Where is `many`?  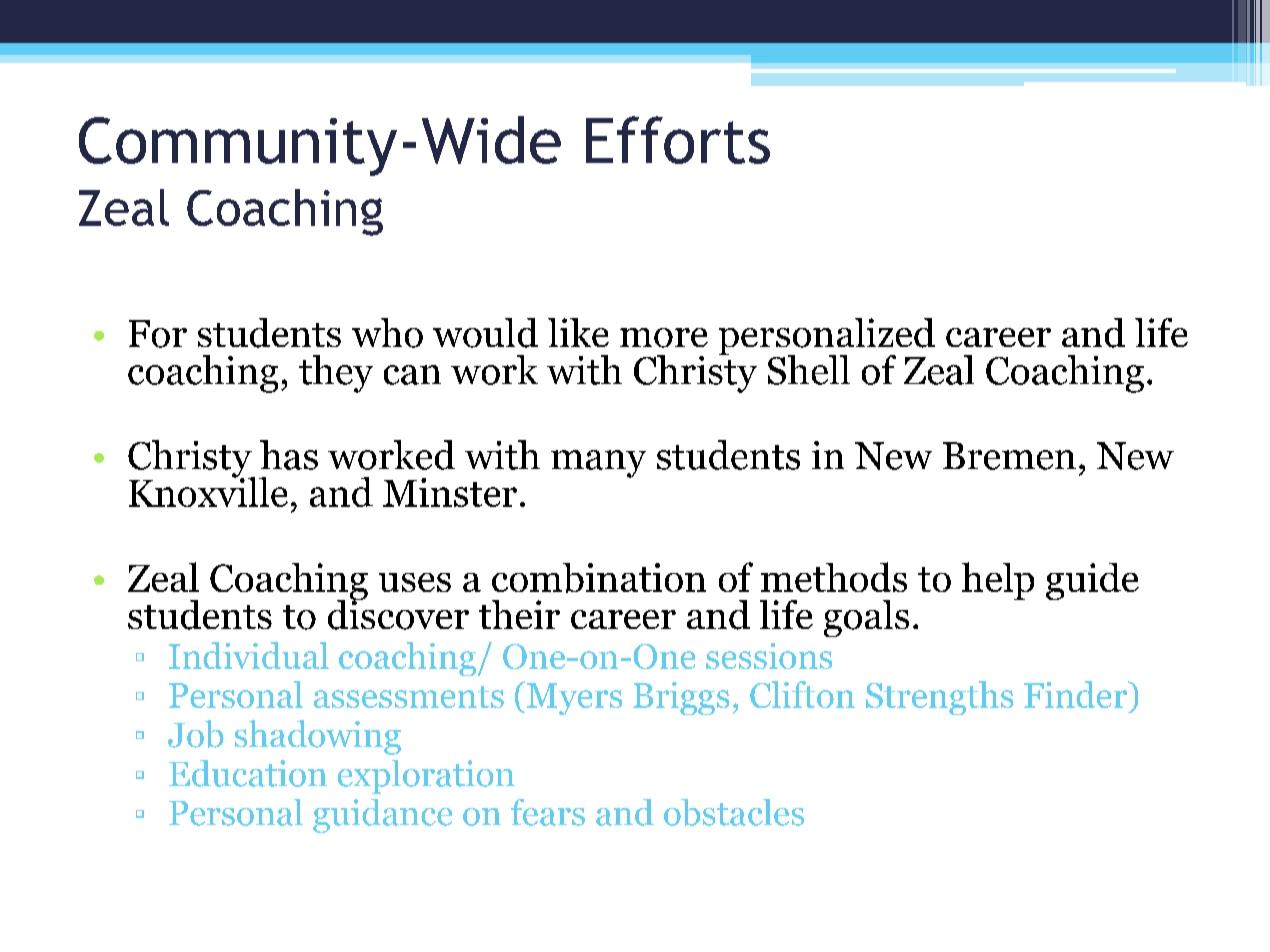
many is located at coordinates (598, 464).
